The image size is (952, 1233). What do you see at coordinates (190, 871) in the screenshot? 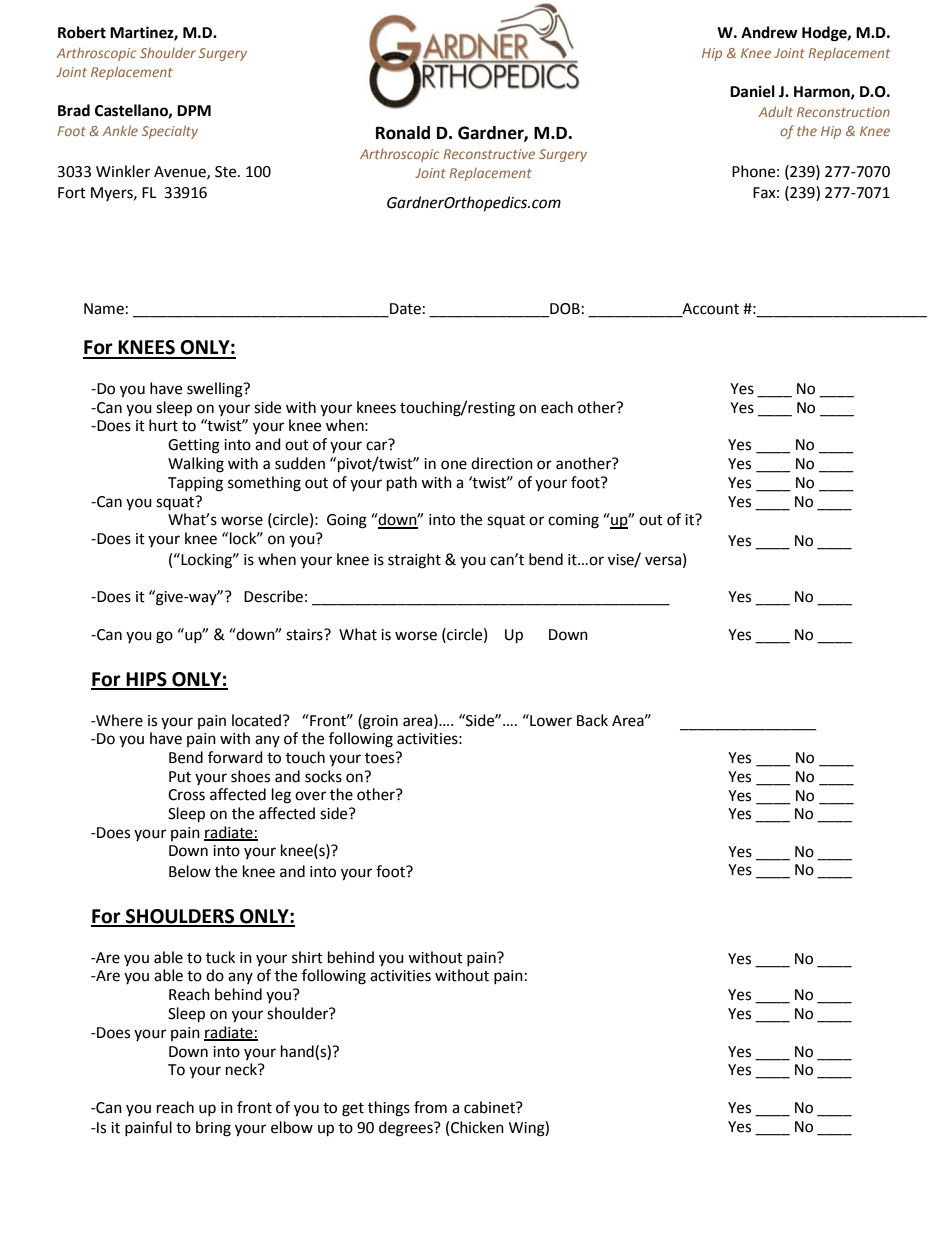
I see `Below` at bounding box center [190, 871].
